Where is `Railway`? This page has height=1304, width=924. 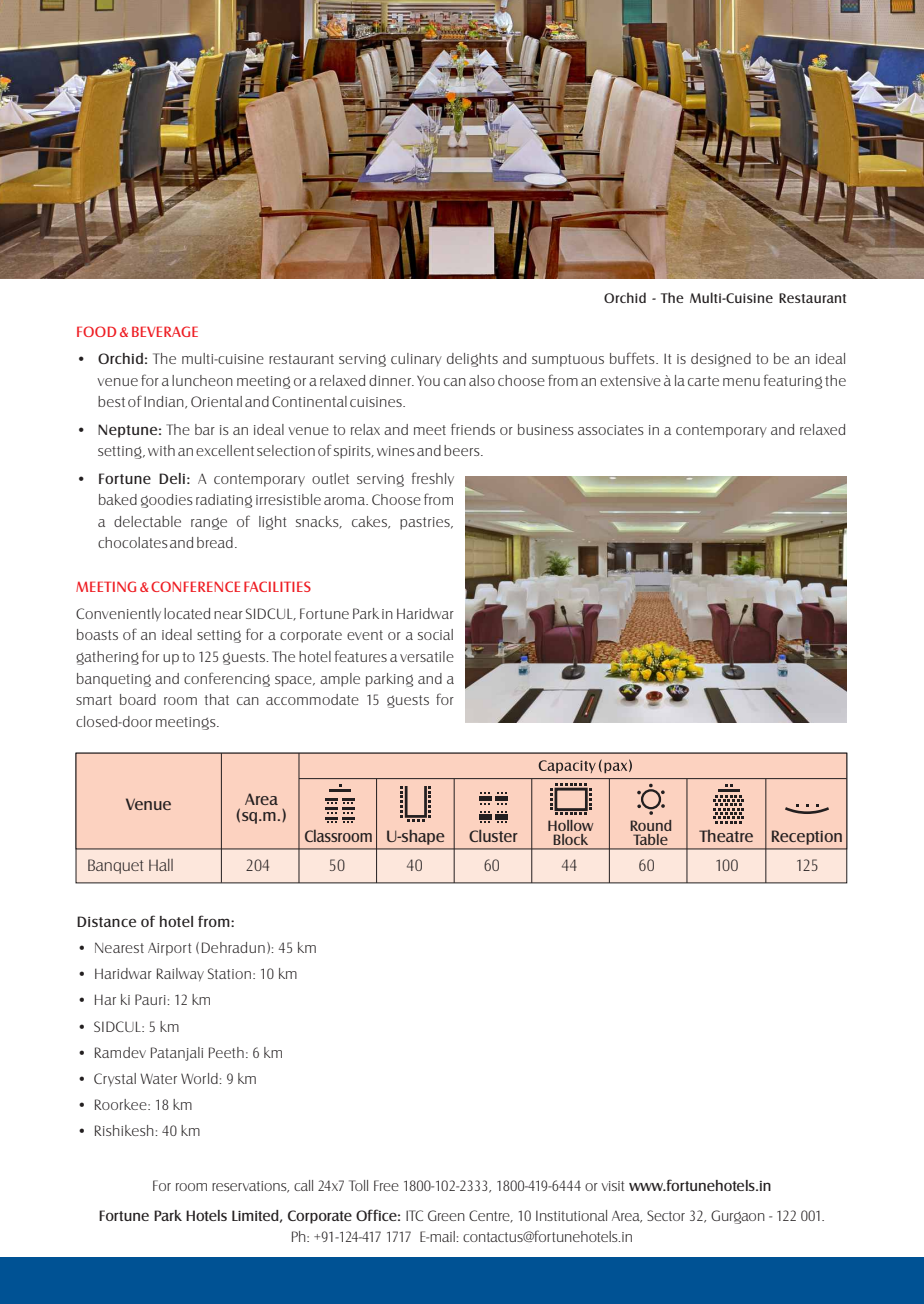 Railway is located at coordinates (180, 975).
